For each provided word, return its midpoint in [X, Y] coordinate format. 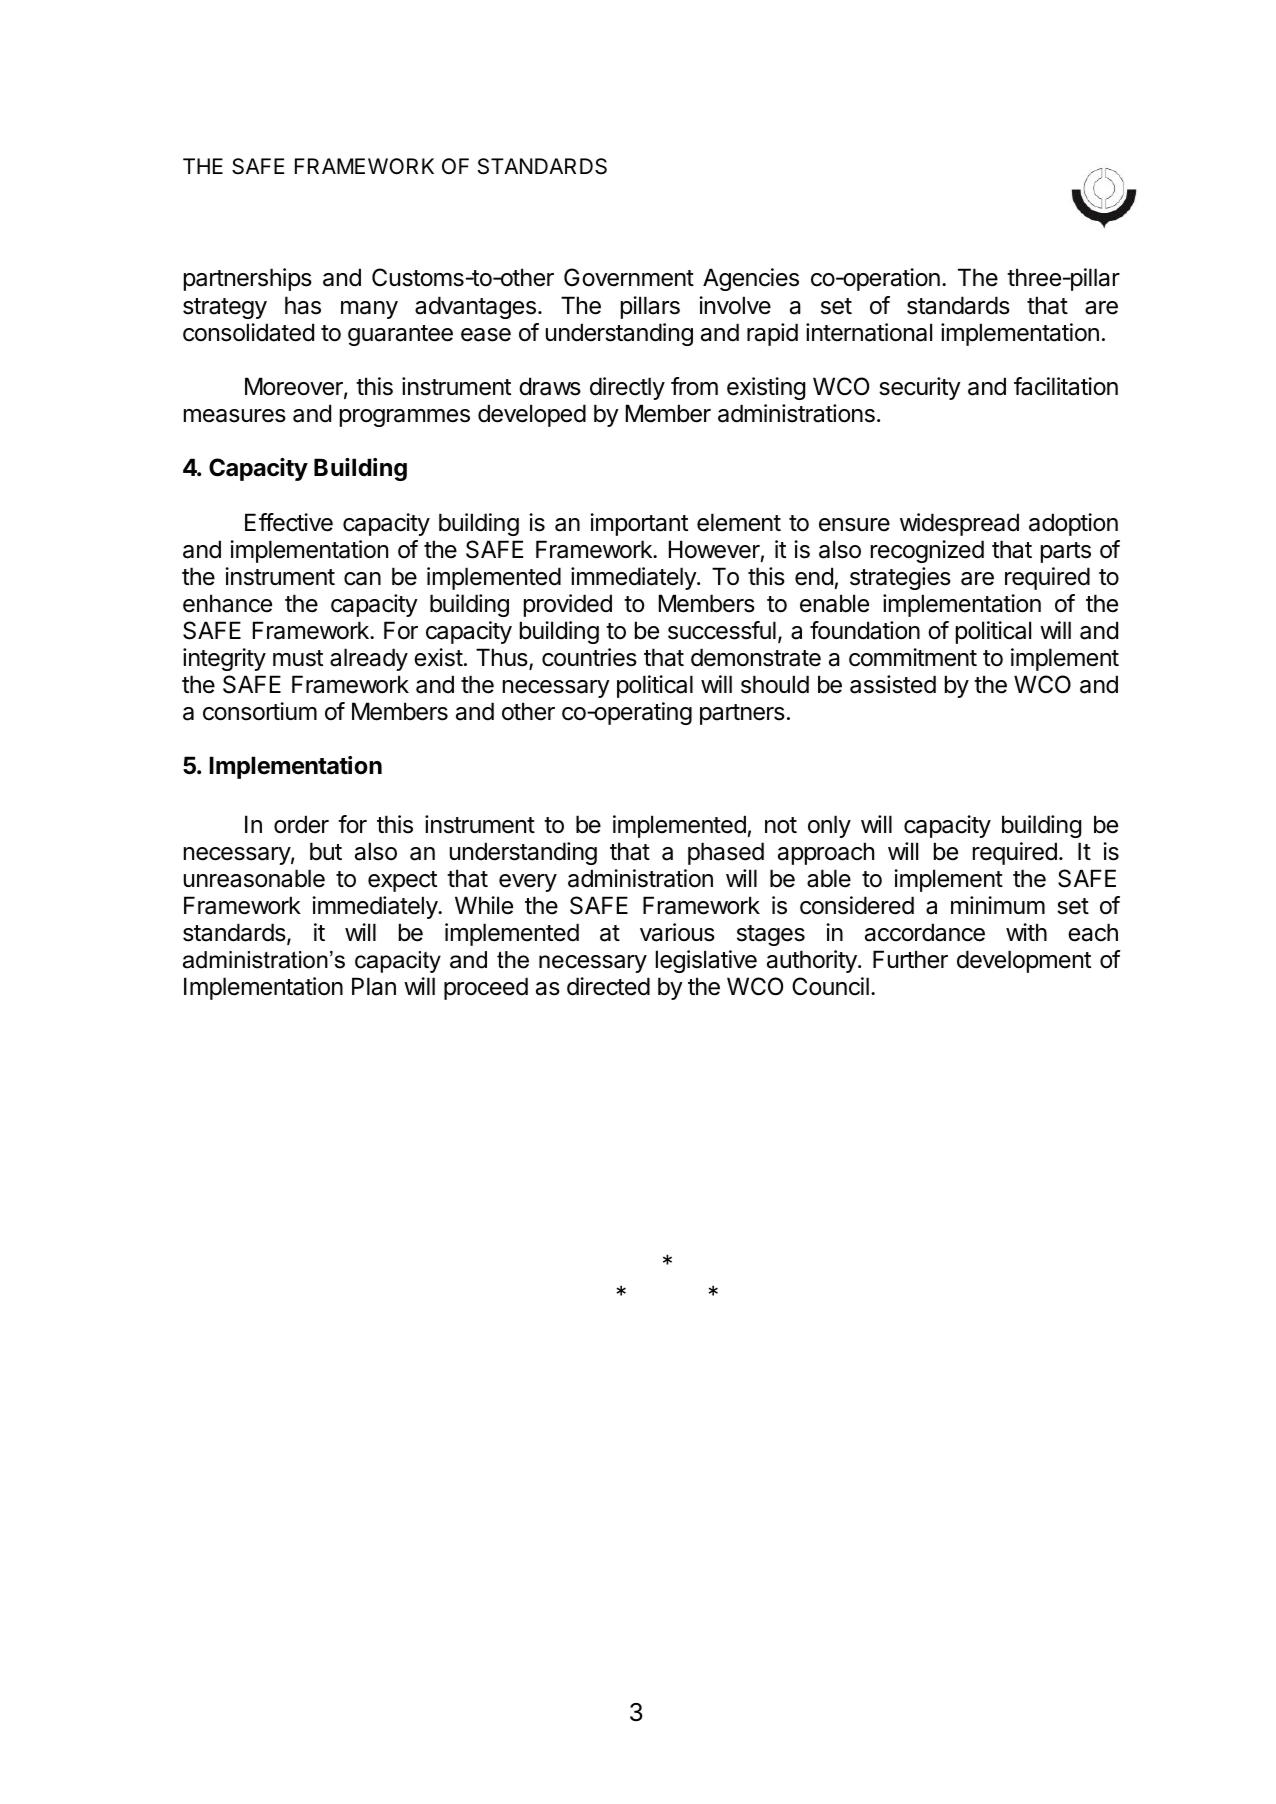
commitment [913, 657]
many [369, 310]
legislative [706, 961]
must [298, 658]
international [869, 332]
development [1024, 961]
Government [629, 277]
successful [722, 630]
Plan [374, 986]
